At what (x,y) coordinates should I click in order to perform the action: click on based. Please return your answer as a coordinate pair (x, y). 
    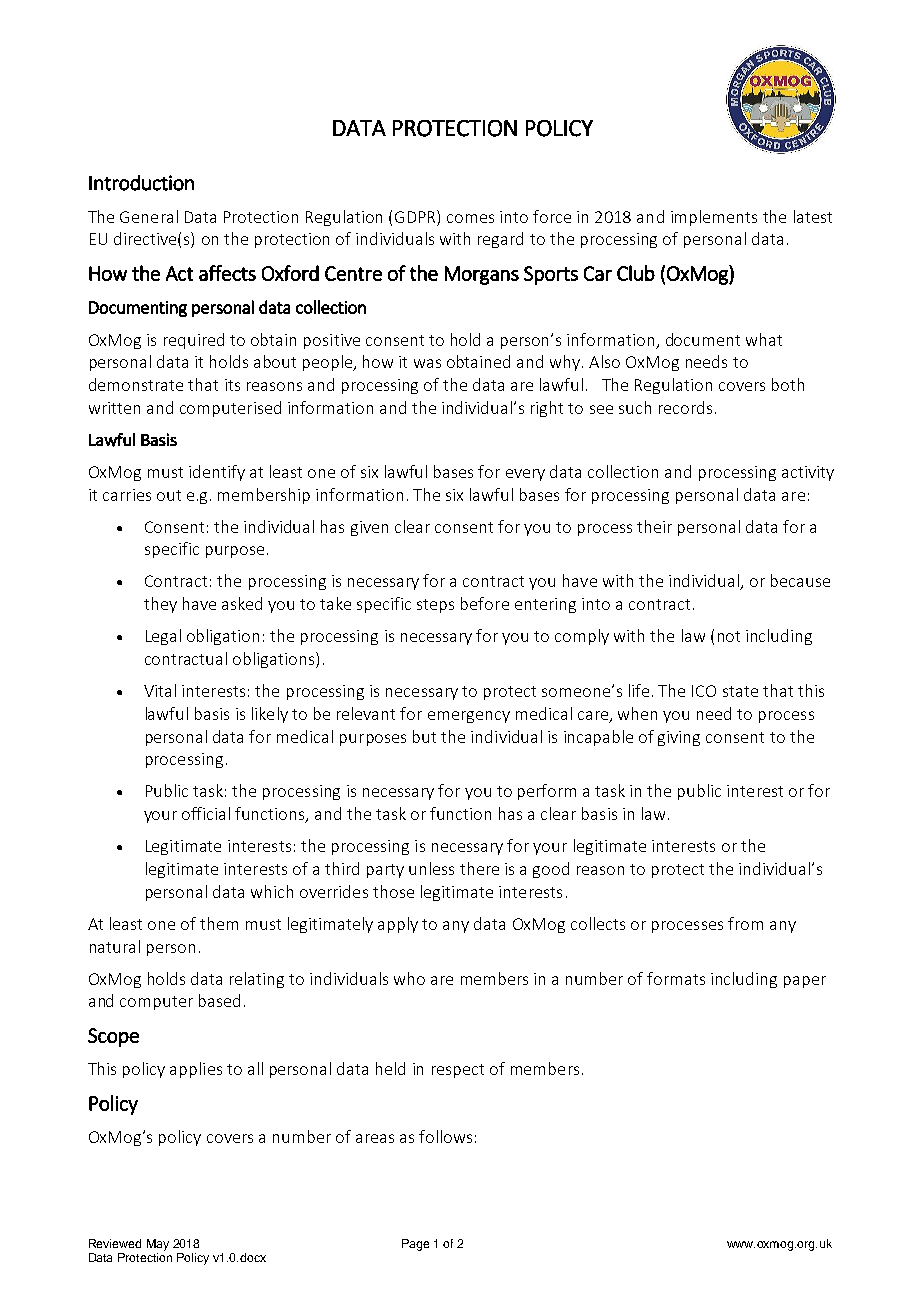
    Looking at the image, I should click on (219, 1000).
